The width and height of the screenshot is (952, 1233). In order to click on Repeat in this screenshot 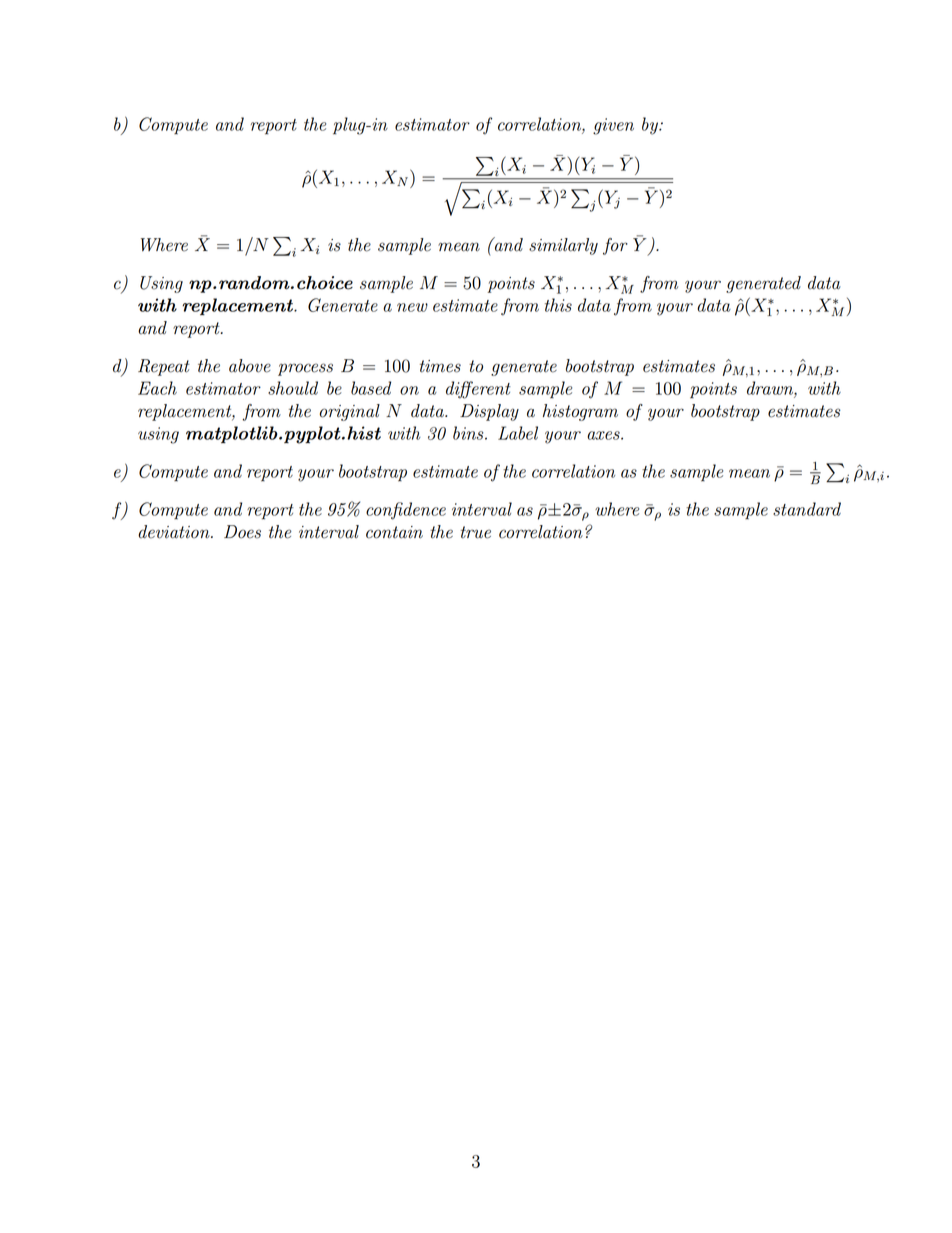, I will do `click(164, 367)`.
